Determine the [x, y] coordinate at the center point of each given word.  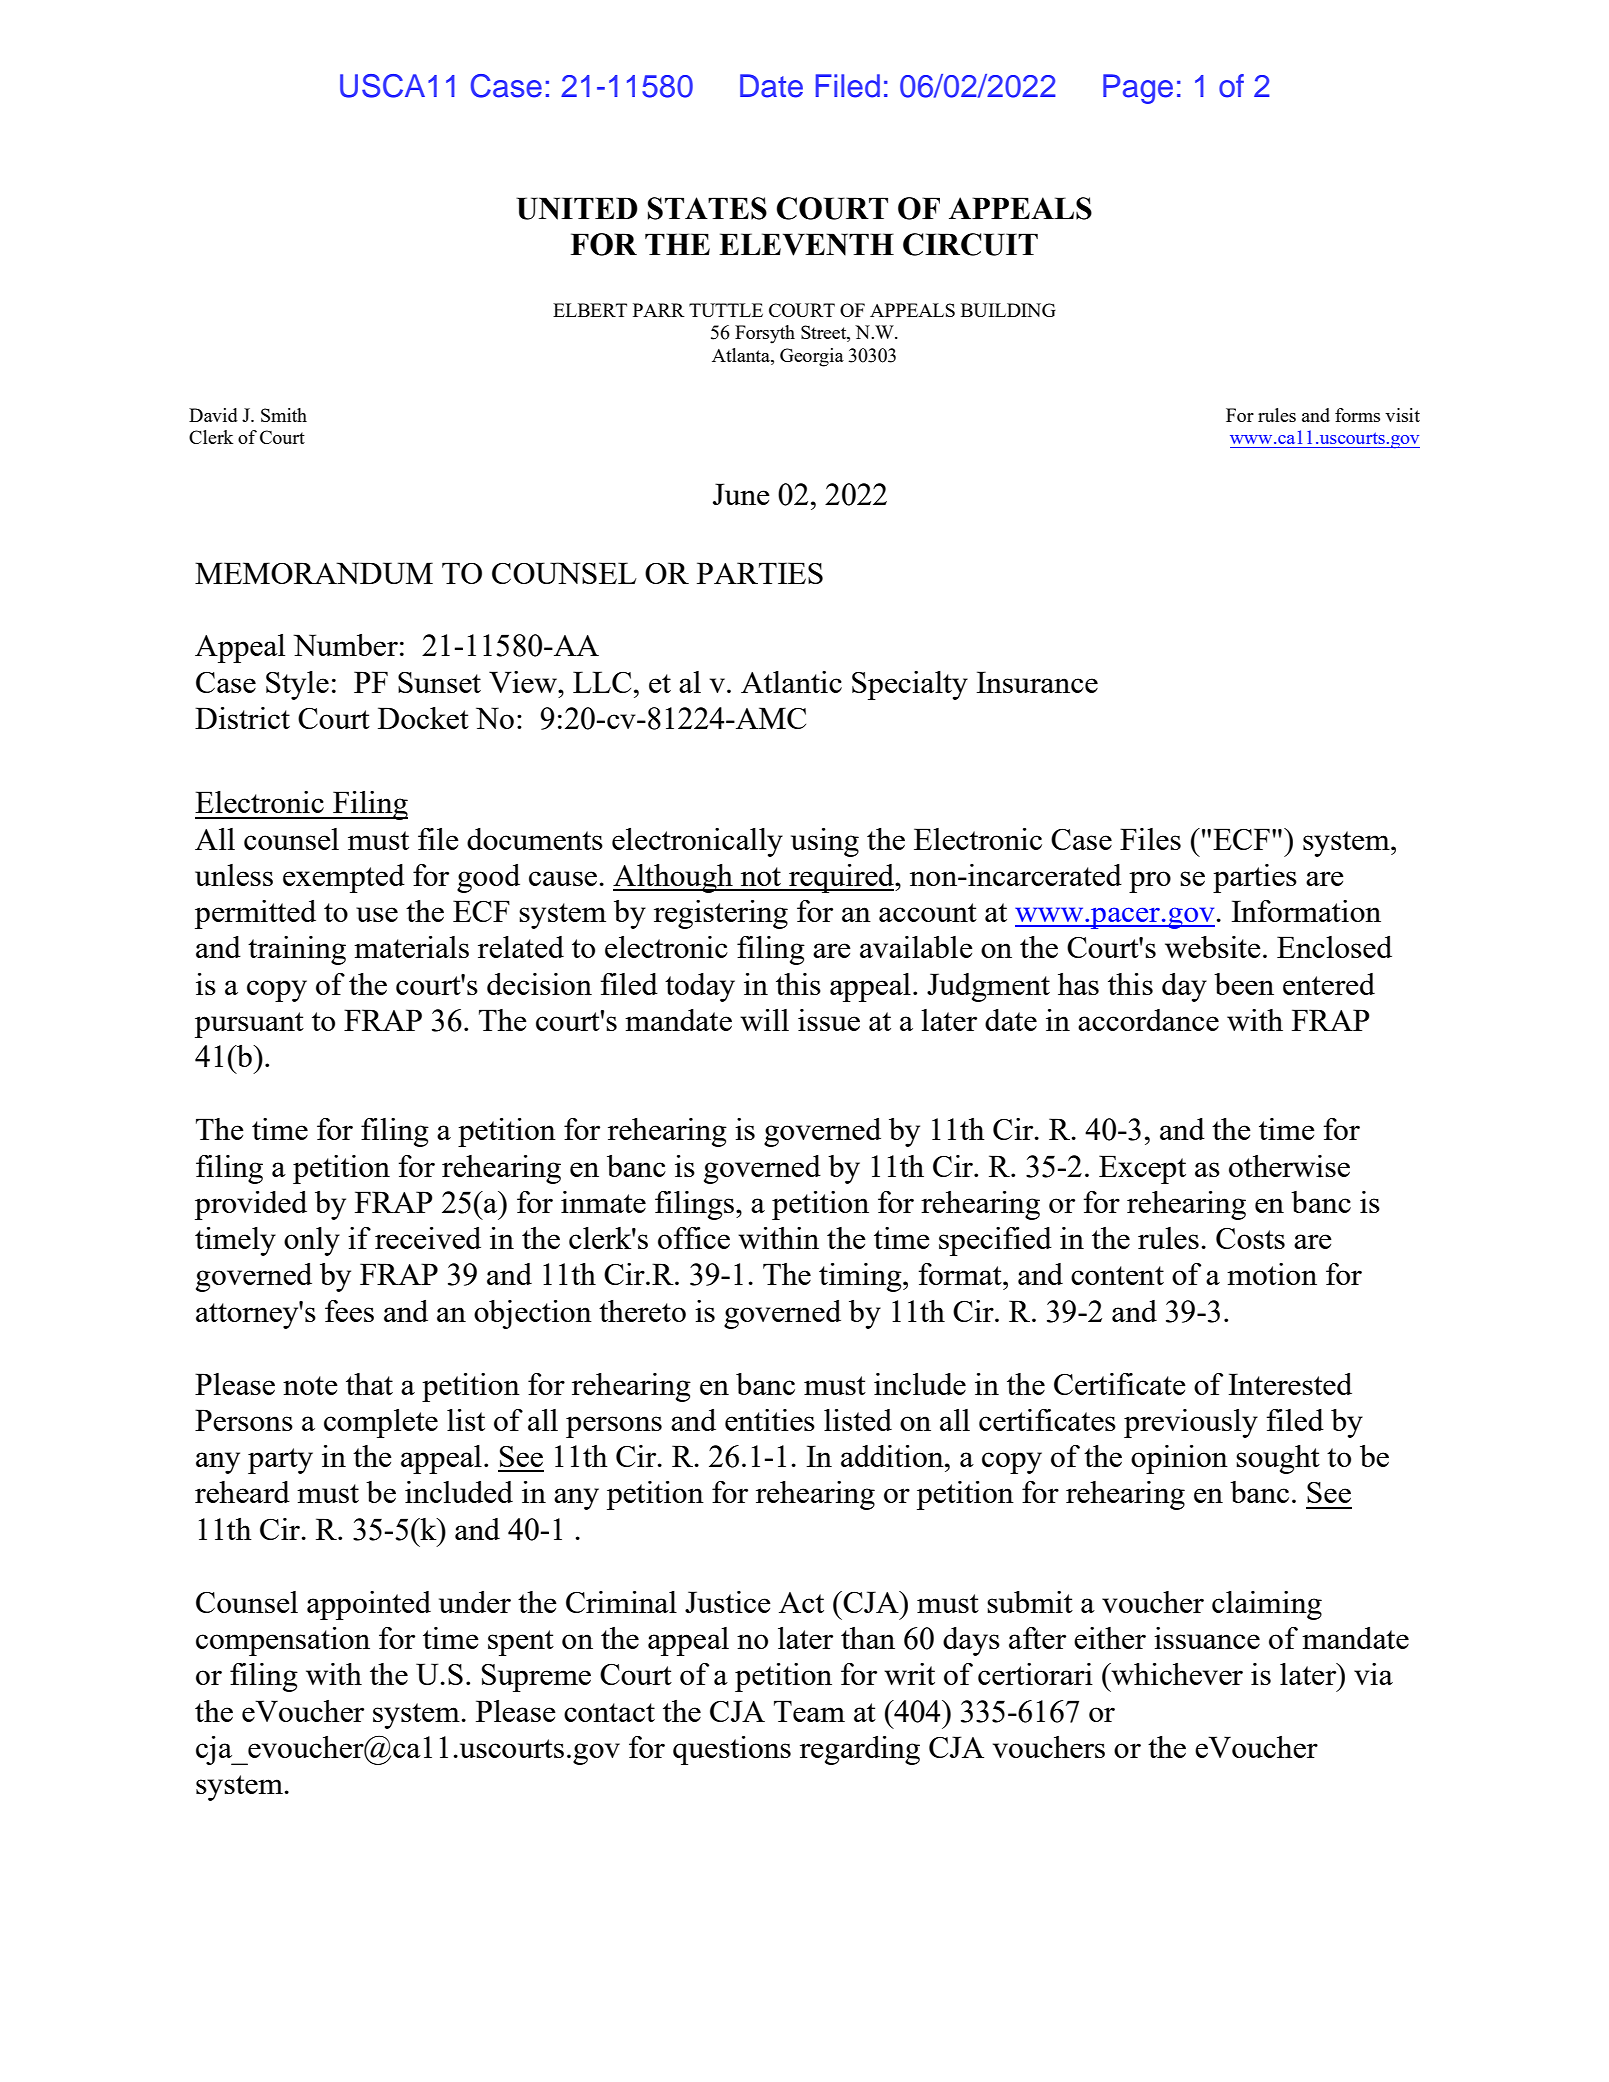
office [694, 1238]
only [312, 1241]
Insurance [1037, 682]
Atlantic [791, 682]
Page [1138, 89]
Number [345, 645]
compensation [283, 1641]
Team [809, 1711]
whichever [1176, 1674]
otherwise [1289, 1166]
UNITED [577, 208]
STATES [707, 208]
